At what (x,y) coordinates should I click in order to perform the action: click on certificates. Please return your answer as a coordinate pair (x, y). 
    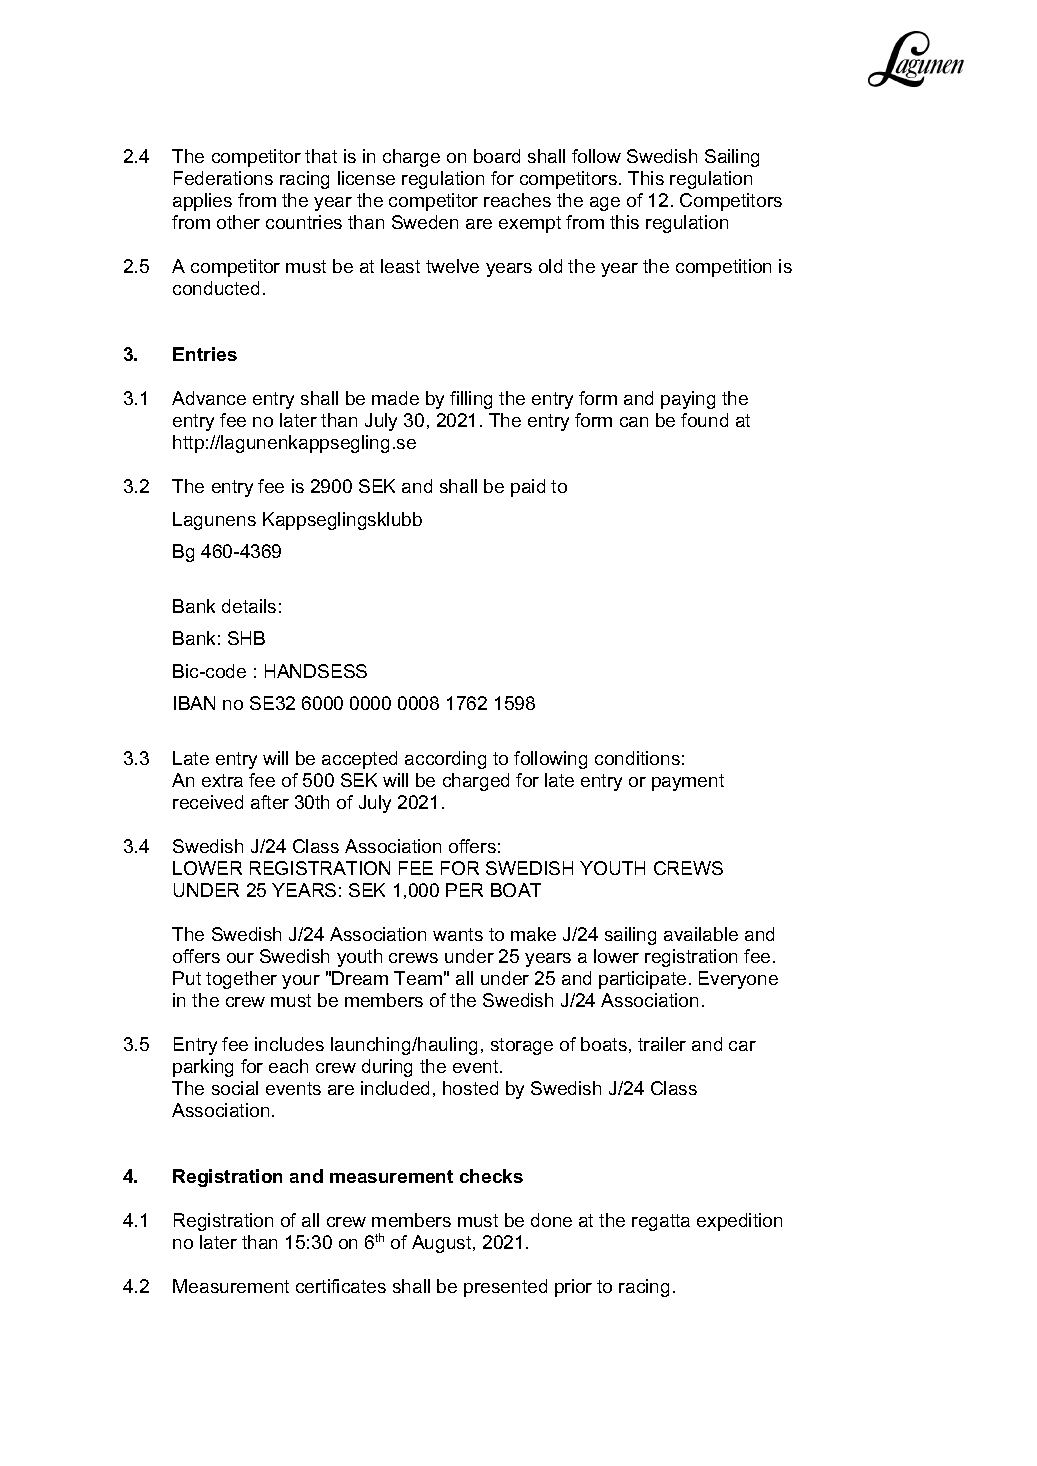
    Looking at the image, I should click on (341, 1286).
